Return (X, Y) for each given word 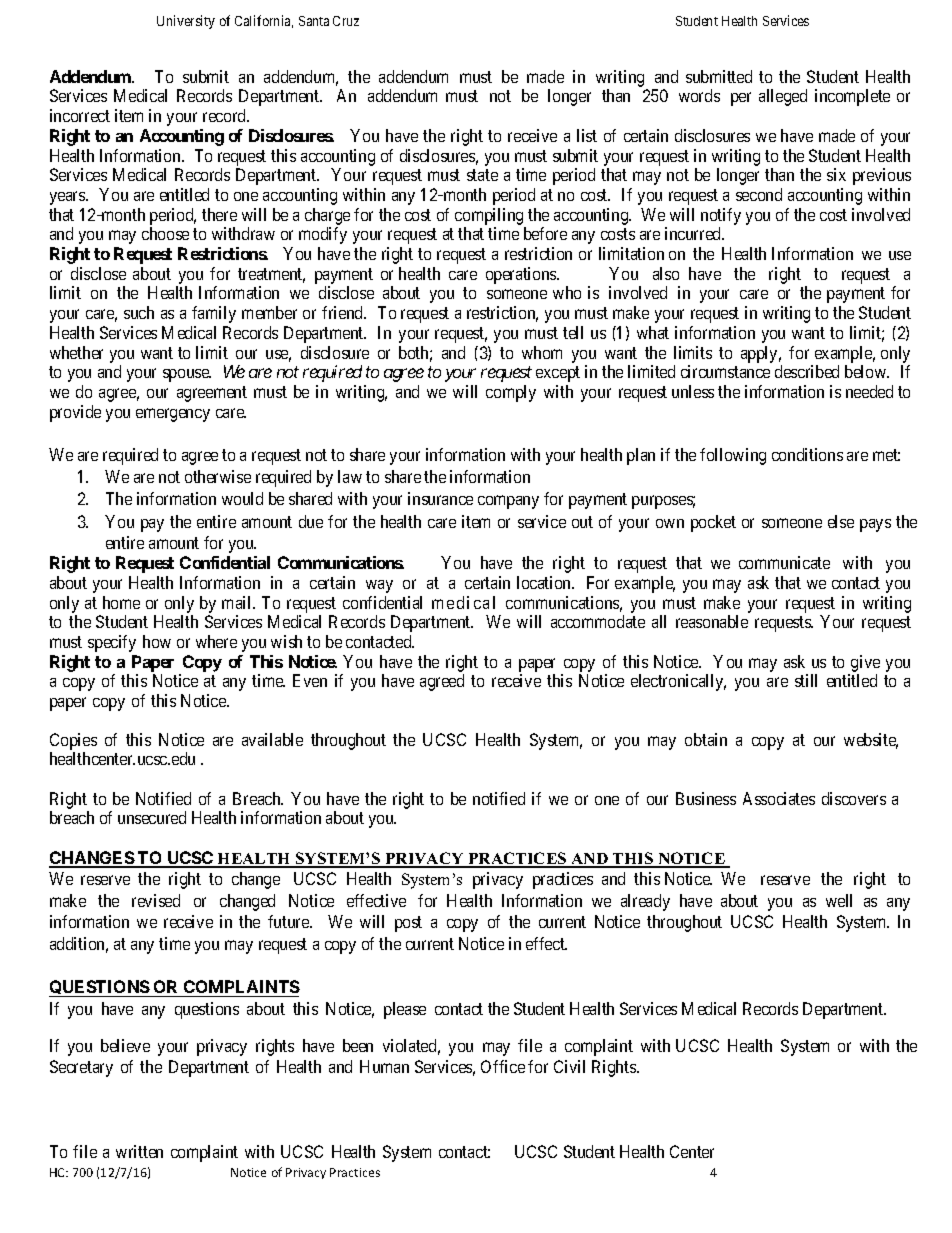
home (121, 602)
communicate (784, 562)
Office (503, 1066)
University (186, 22)
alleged (783, 97)
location (545, 582)
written (139, 1151)
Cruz (346, 21)
